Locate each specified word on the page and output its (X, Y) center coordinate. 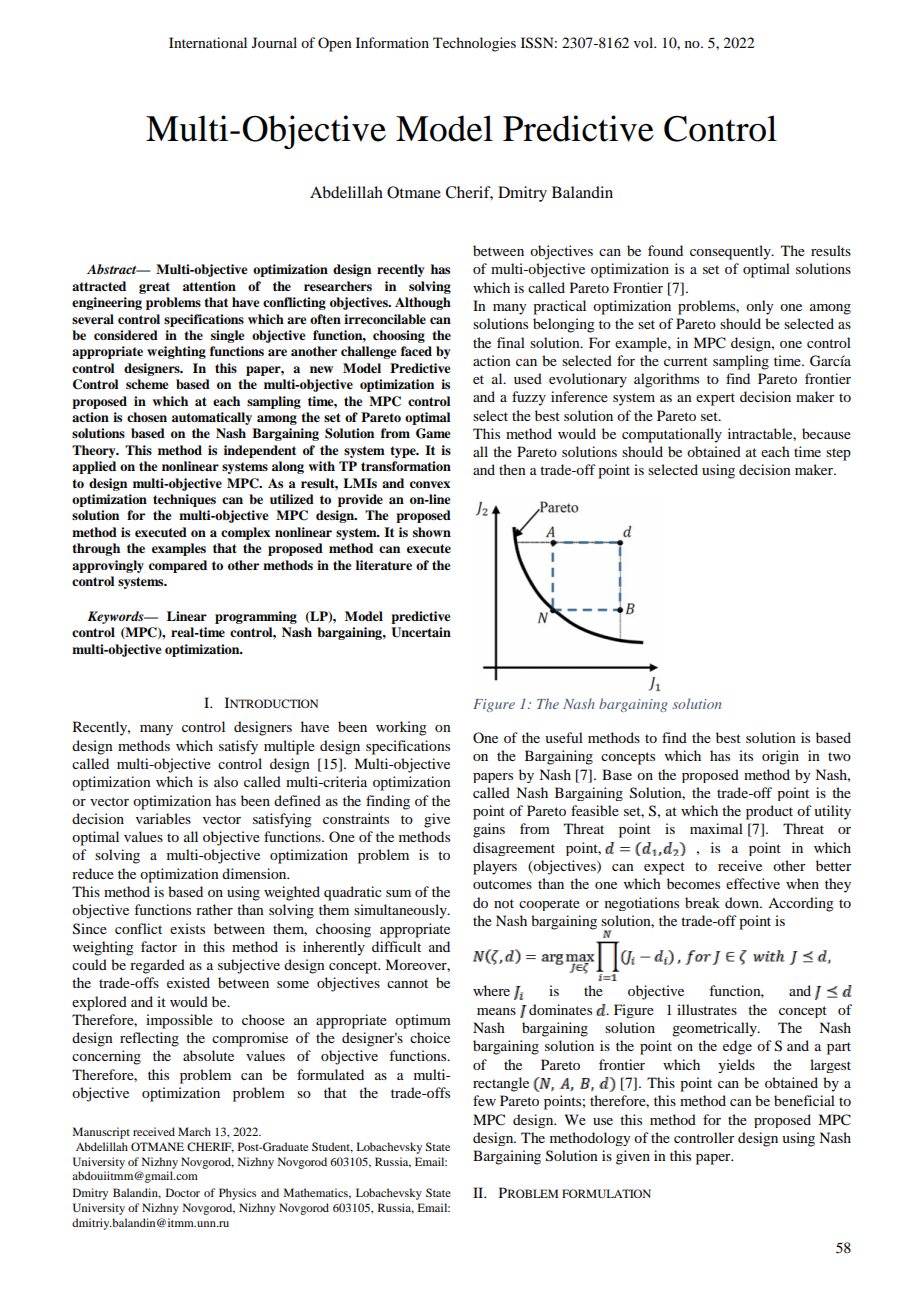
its (746, 755)
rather (214, 909)
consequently (731, 252)
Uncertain (421, 632)
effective (753, 883)
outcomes (502, 884)
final (511, 342)
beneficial (804, 1100)
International (208, 42)
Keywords (116, 617)
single (227, 336)
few (484, 1100)
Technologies (474, 44)
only (759, 307)
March (194, 1131)
